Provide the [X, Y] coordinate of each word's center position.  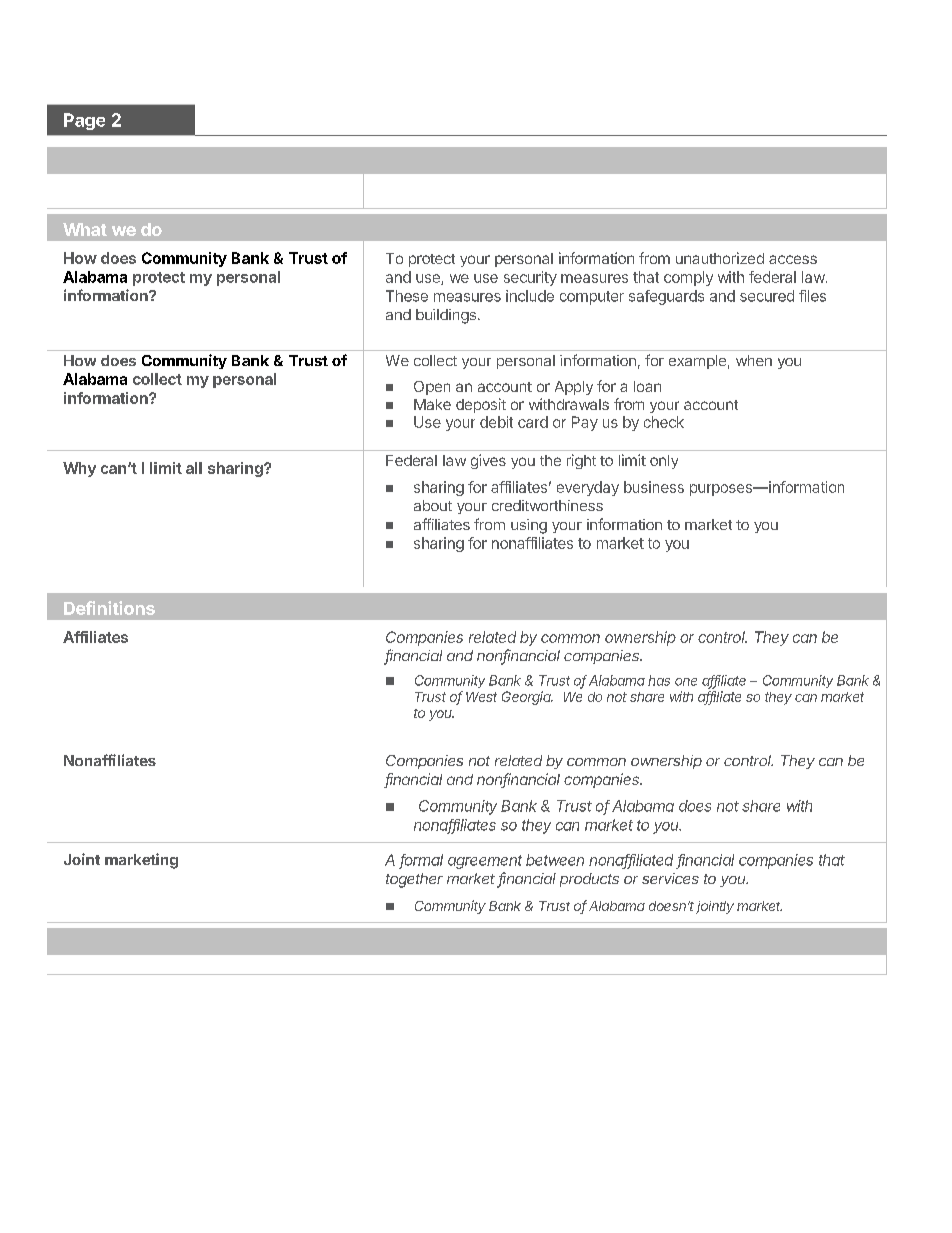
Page [84, 121]
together [414, 880]
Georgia [527, 698]
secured [767, 296]
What [85, 229]
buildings [446, 316]
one [686, 682]
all [194, 468]
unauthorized [720, 258]
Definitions [109, 608]
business [654, 487]
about [433, 505]
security [530, 278]
